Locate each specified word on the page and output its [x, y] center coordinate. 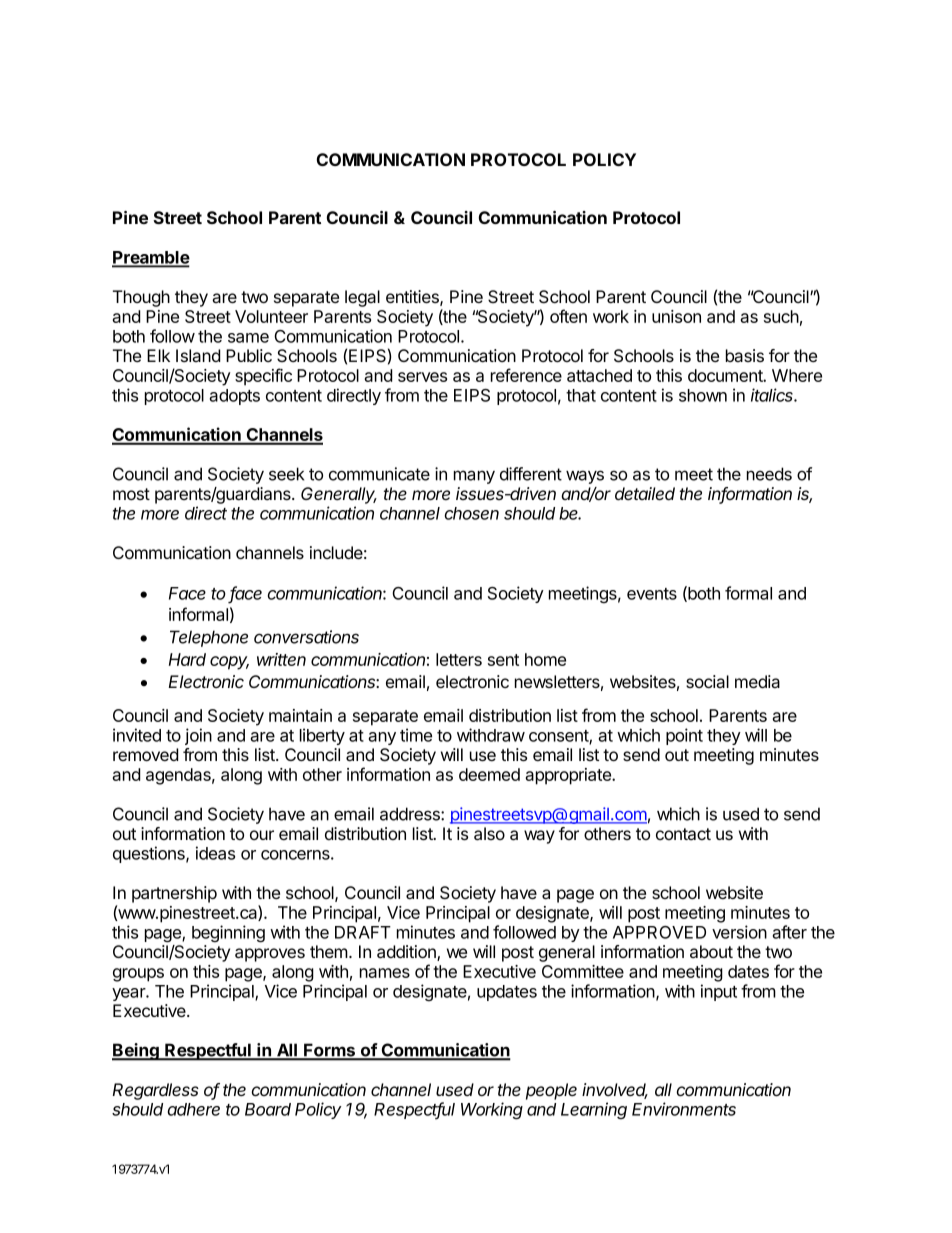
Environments [684, 1109]
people [551, 1091]
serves [422, 377]
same [248, 338]
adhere [193, 1109]
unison [676, 316]
